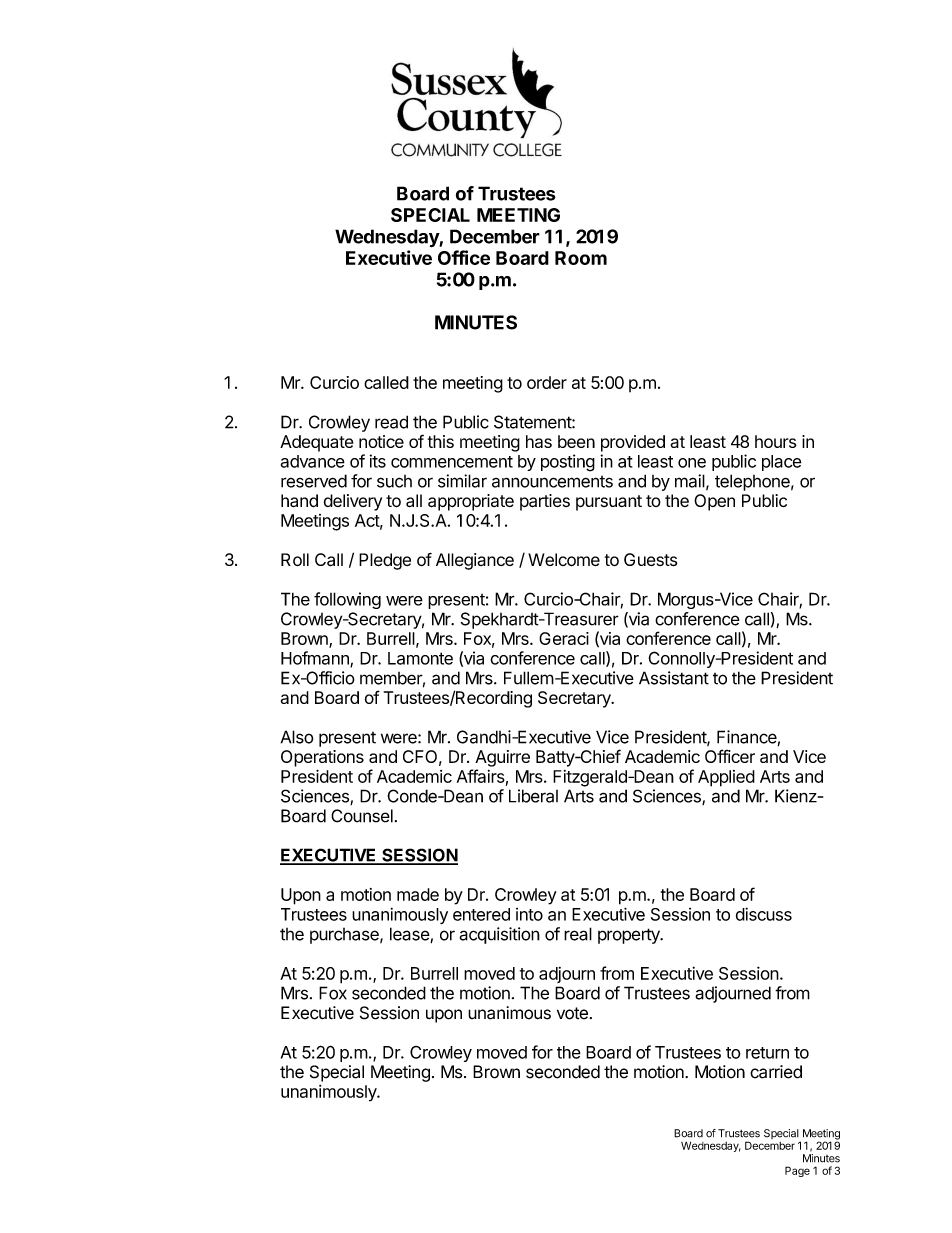 The width and height of the screenshot is (952, 1233). What do you see at coordinates (502, 758) in the screenshot?
I see `Aguirre` at bounding box center [502, 758].
